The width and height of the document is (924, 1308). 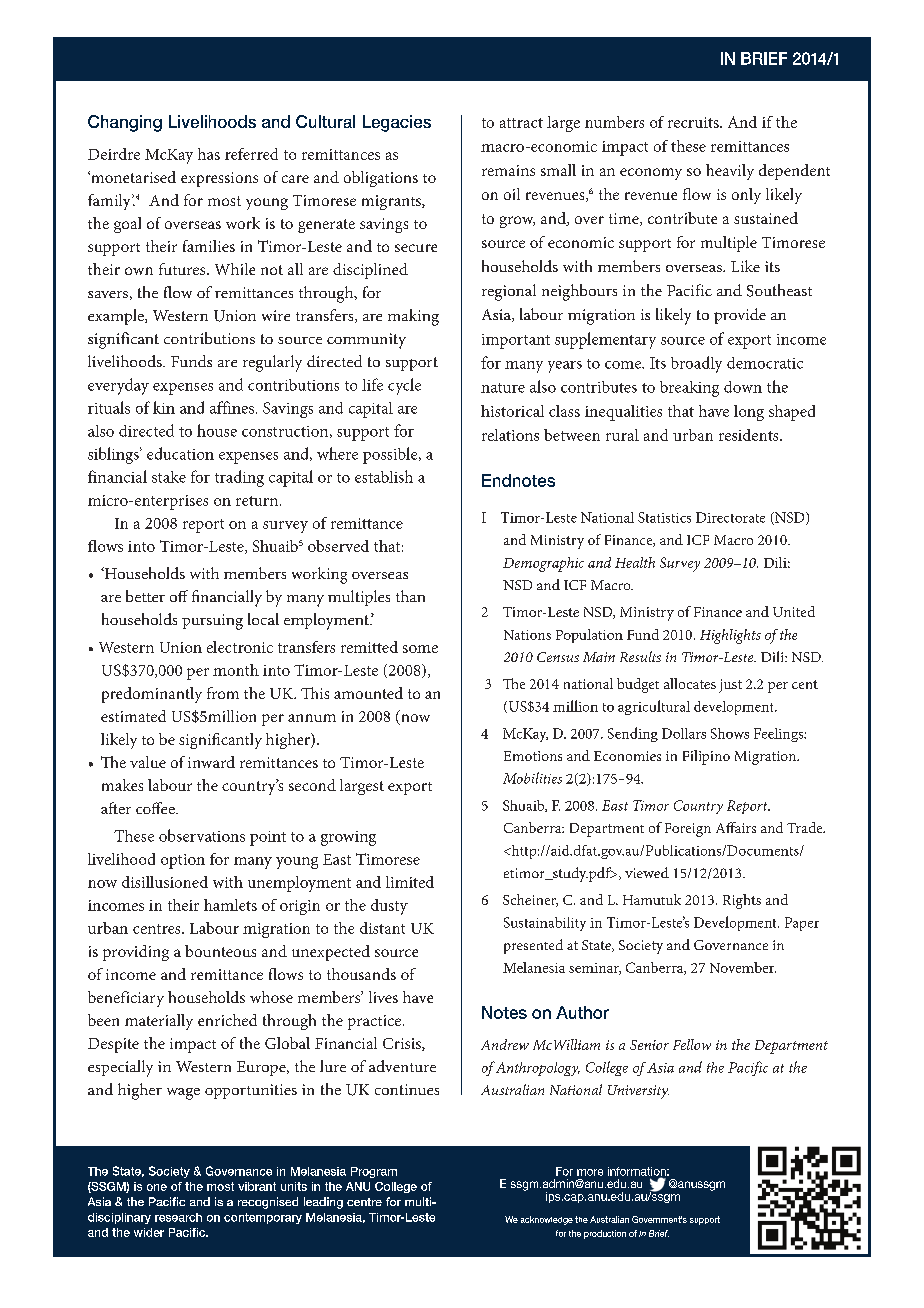 What do you see at coordinates (730, 172) in the document?
I see `heavily` at bounding box center [730, 172].
